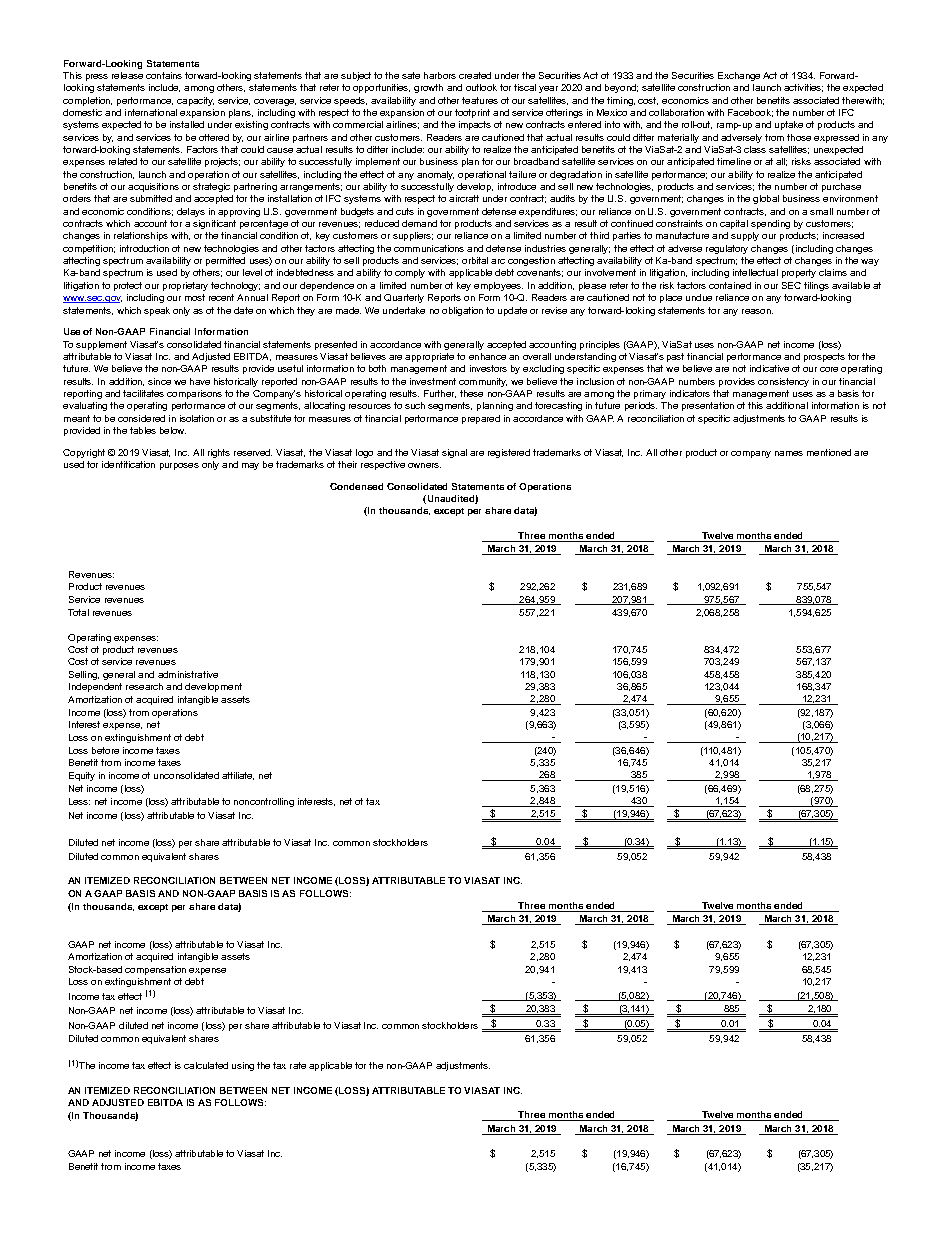 The image size is (952, 1233). What do you see at coordinates (480, 100) in the page?
I see `features` at bounding box center [480, 100].
